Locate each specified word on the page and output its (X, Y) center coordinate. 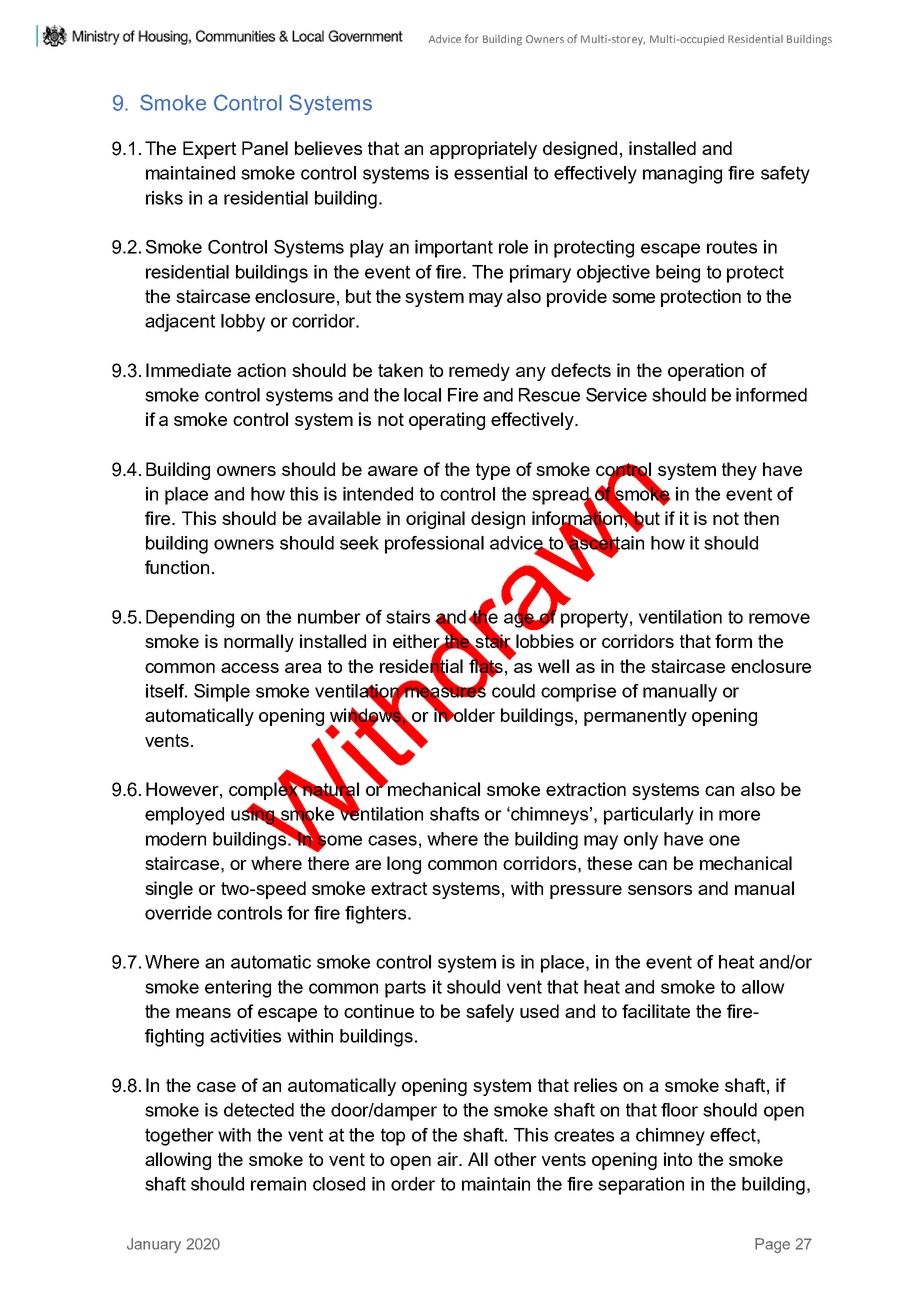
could (513, 691)
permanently (635, 717)
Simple (222, 693)
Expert (209, 150)
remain (278, 1184)
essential (490, 173)
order (413, 1184)
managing (682, 175)
